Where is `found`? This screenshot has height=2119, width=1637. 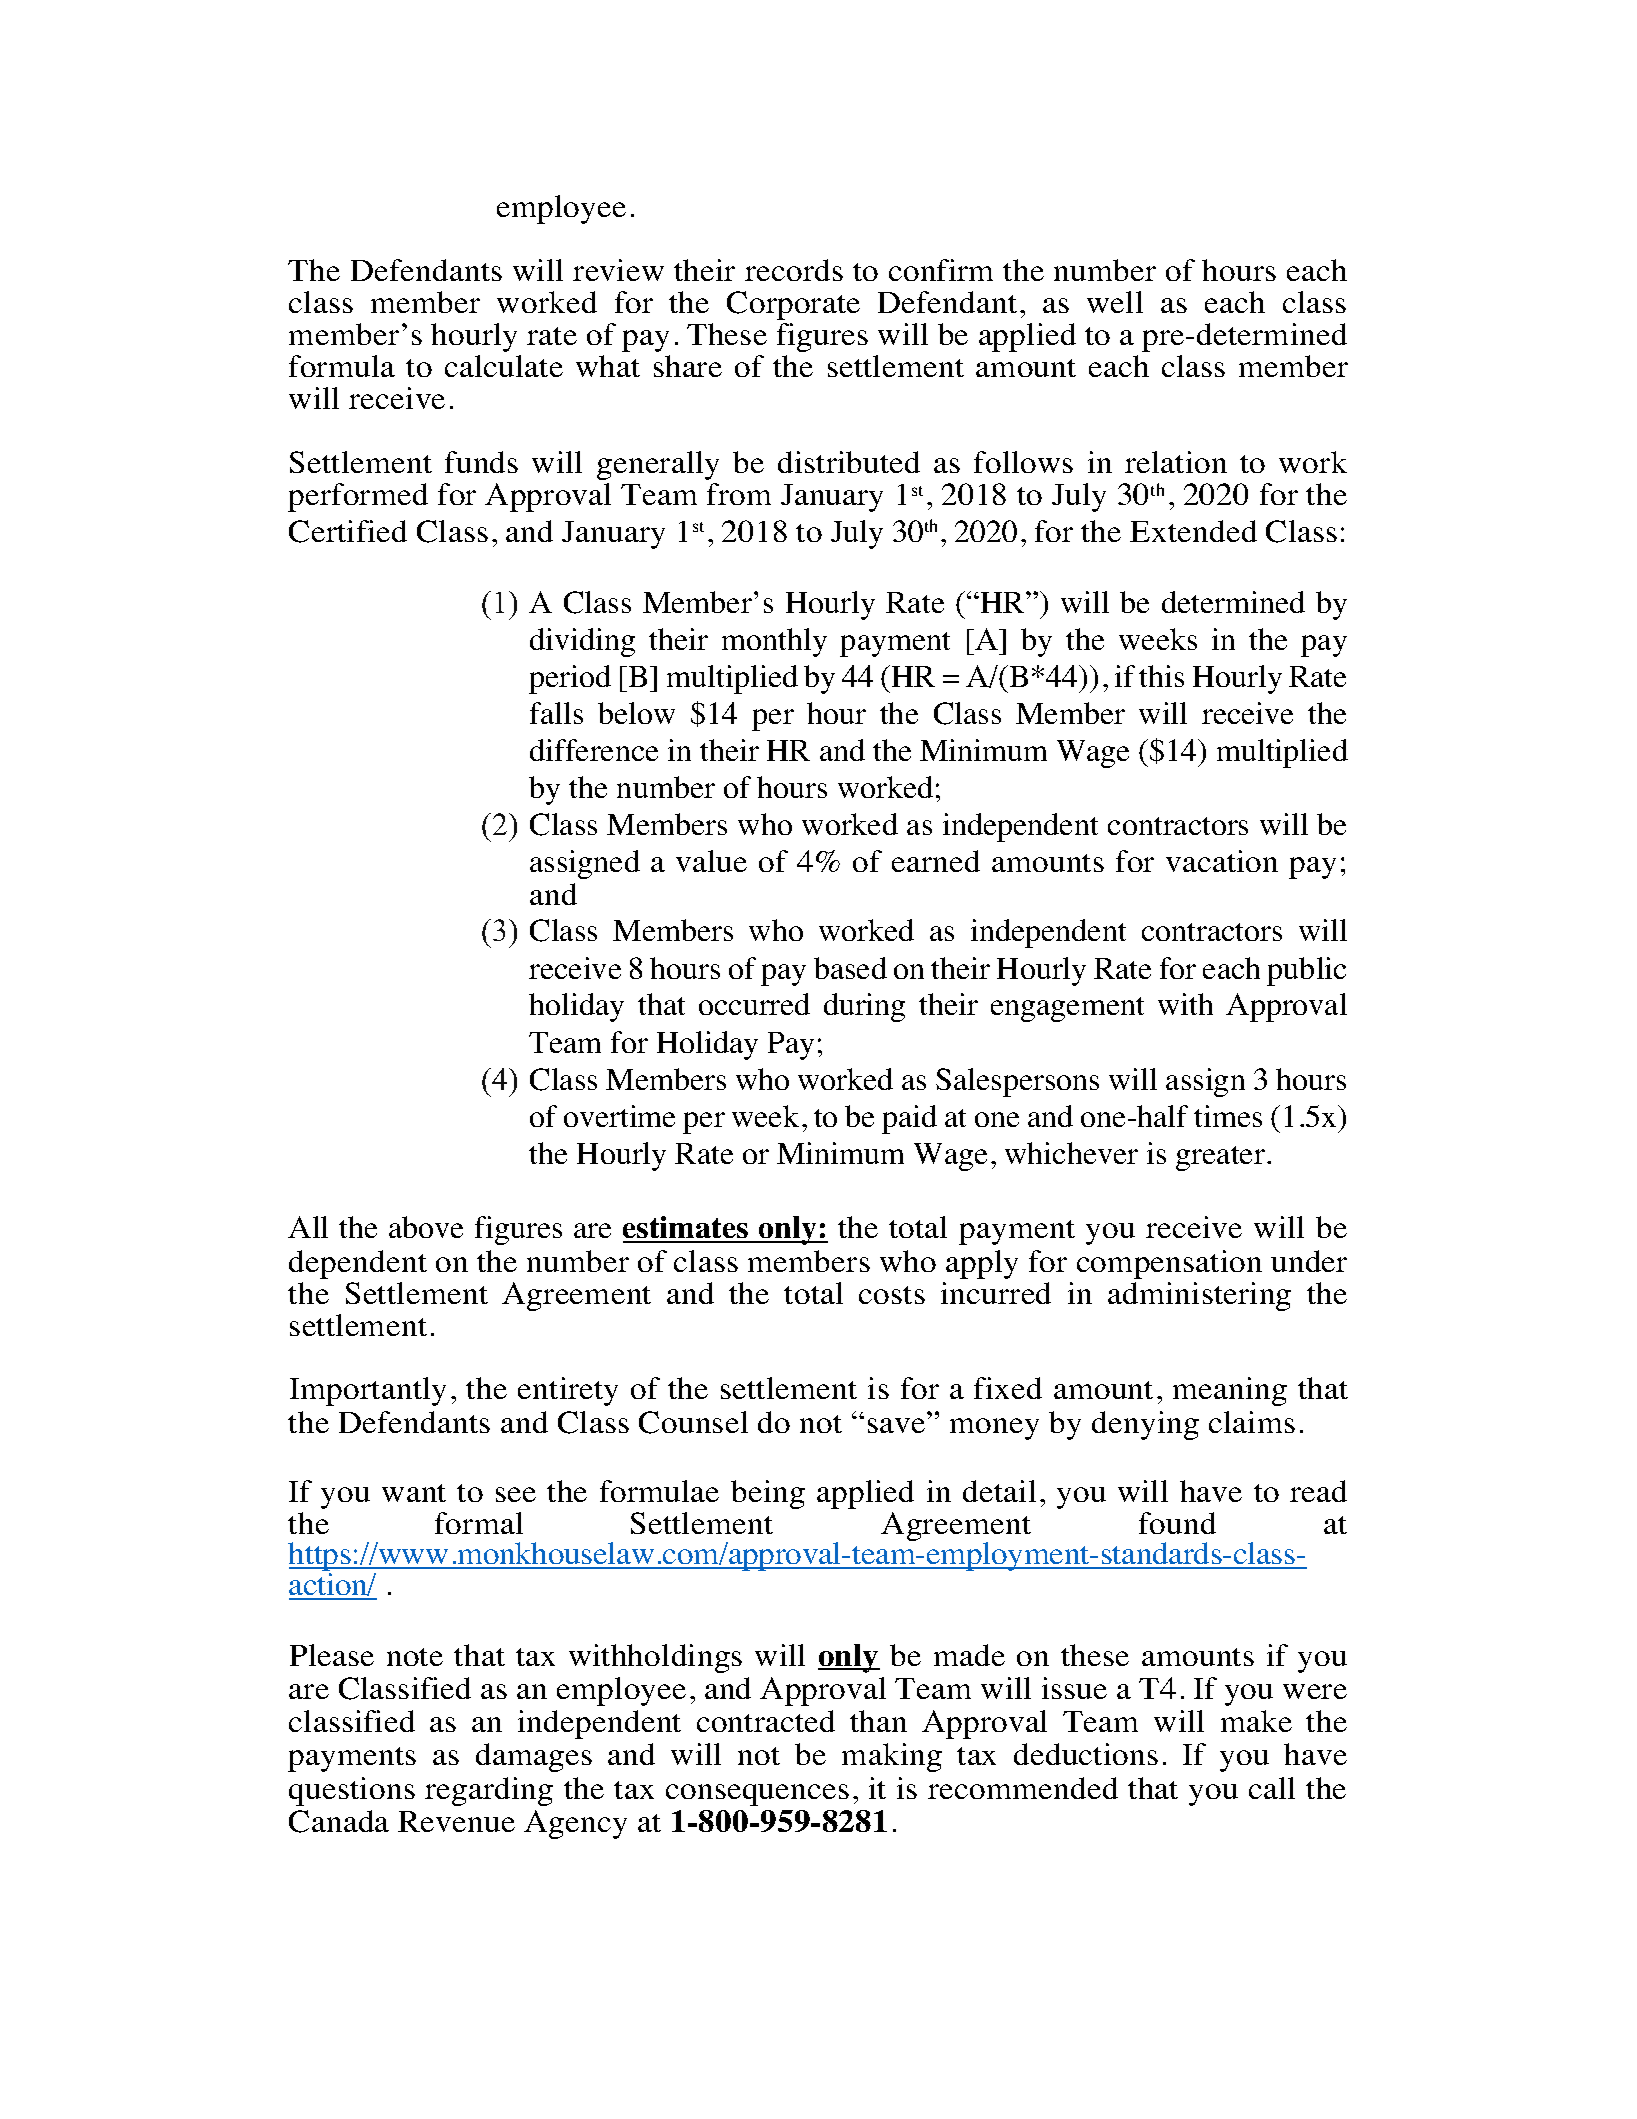 found is located at coordinates (1177, 1523).
